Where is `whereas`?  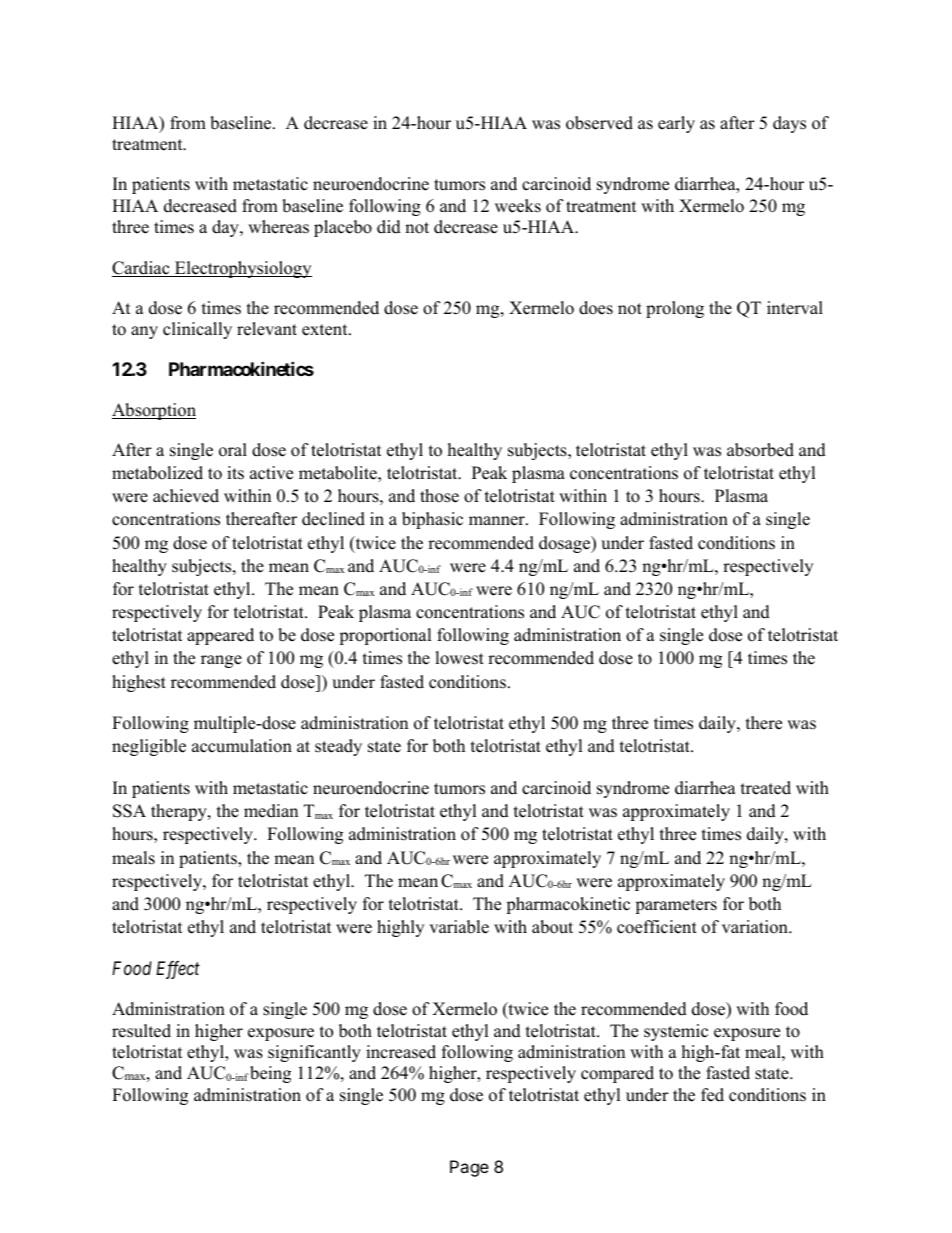 whereas is located at coordinates (278, 227).
